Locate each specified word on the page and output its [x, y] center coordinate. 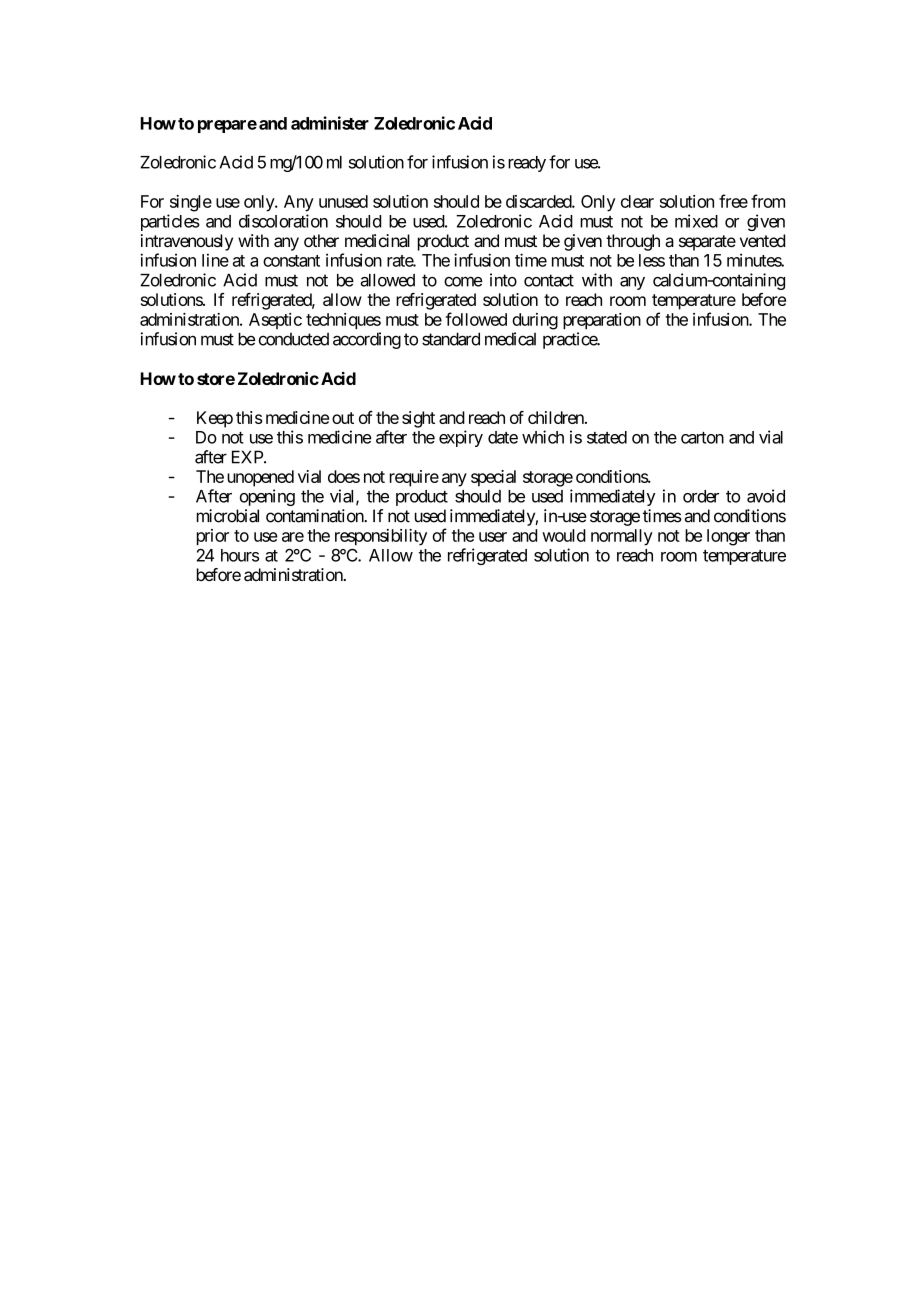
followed [476, 319]
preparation [602, 321]
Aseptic [275, 321]
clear [637, 201]
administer [330, 123]
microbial [228, 516]
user [493, 537]
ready [527, 164]
